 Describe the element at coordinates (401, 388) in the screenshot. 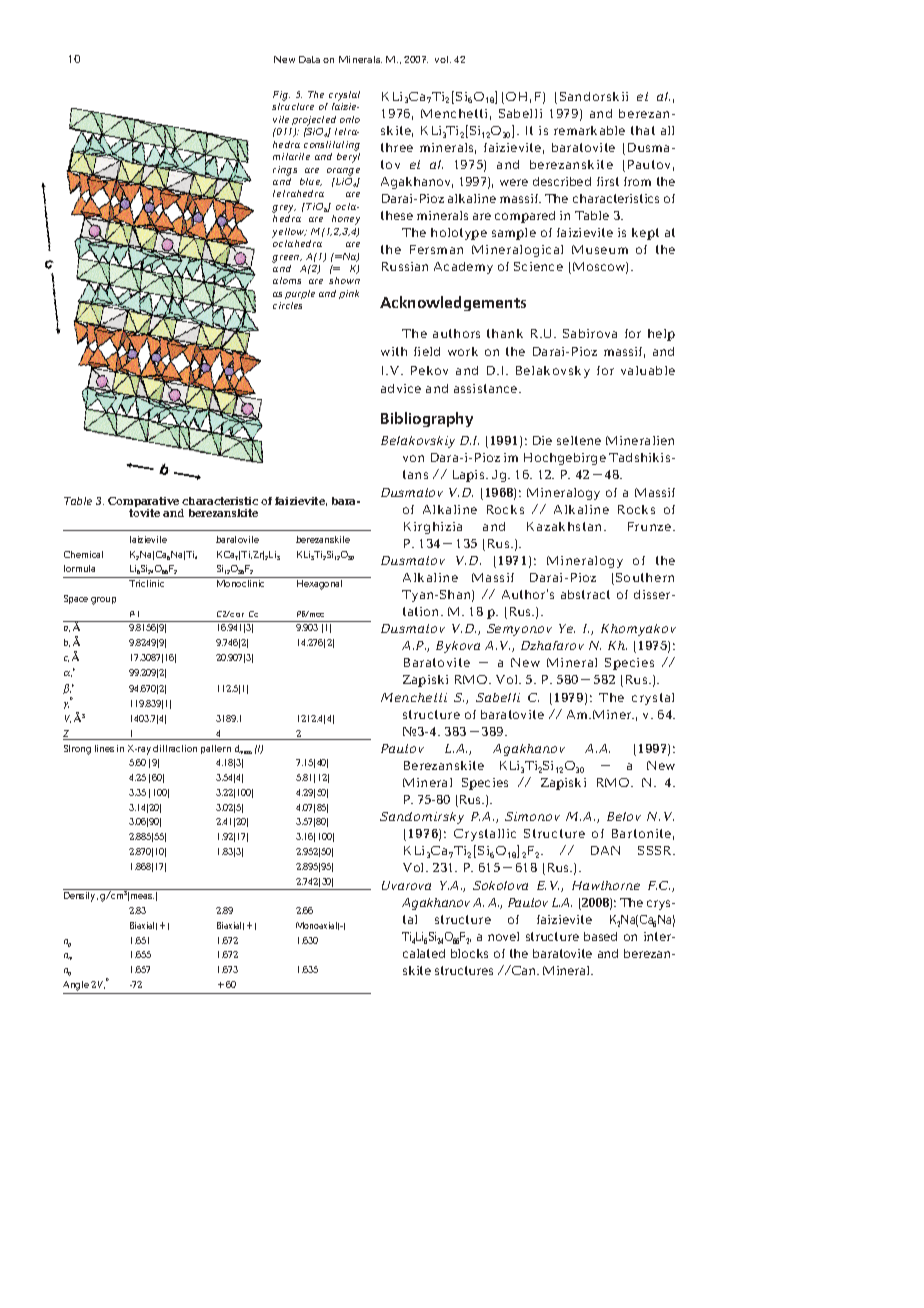

I see `advice` at that location.
